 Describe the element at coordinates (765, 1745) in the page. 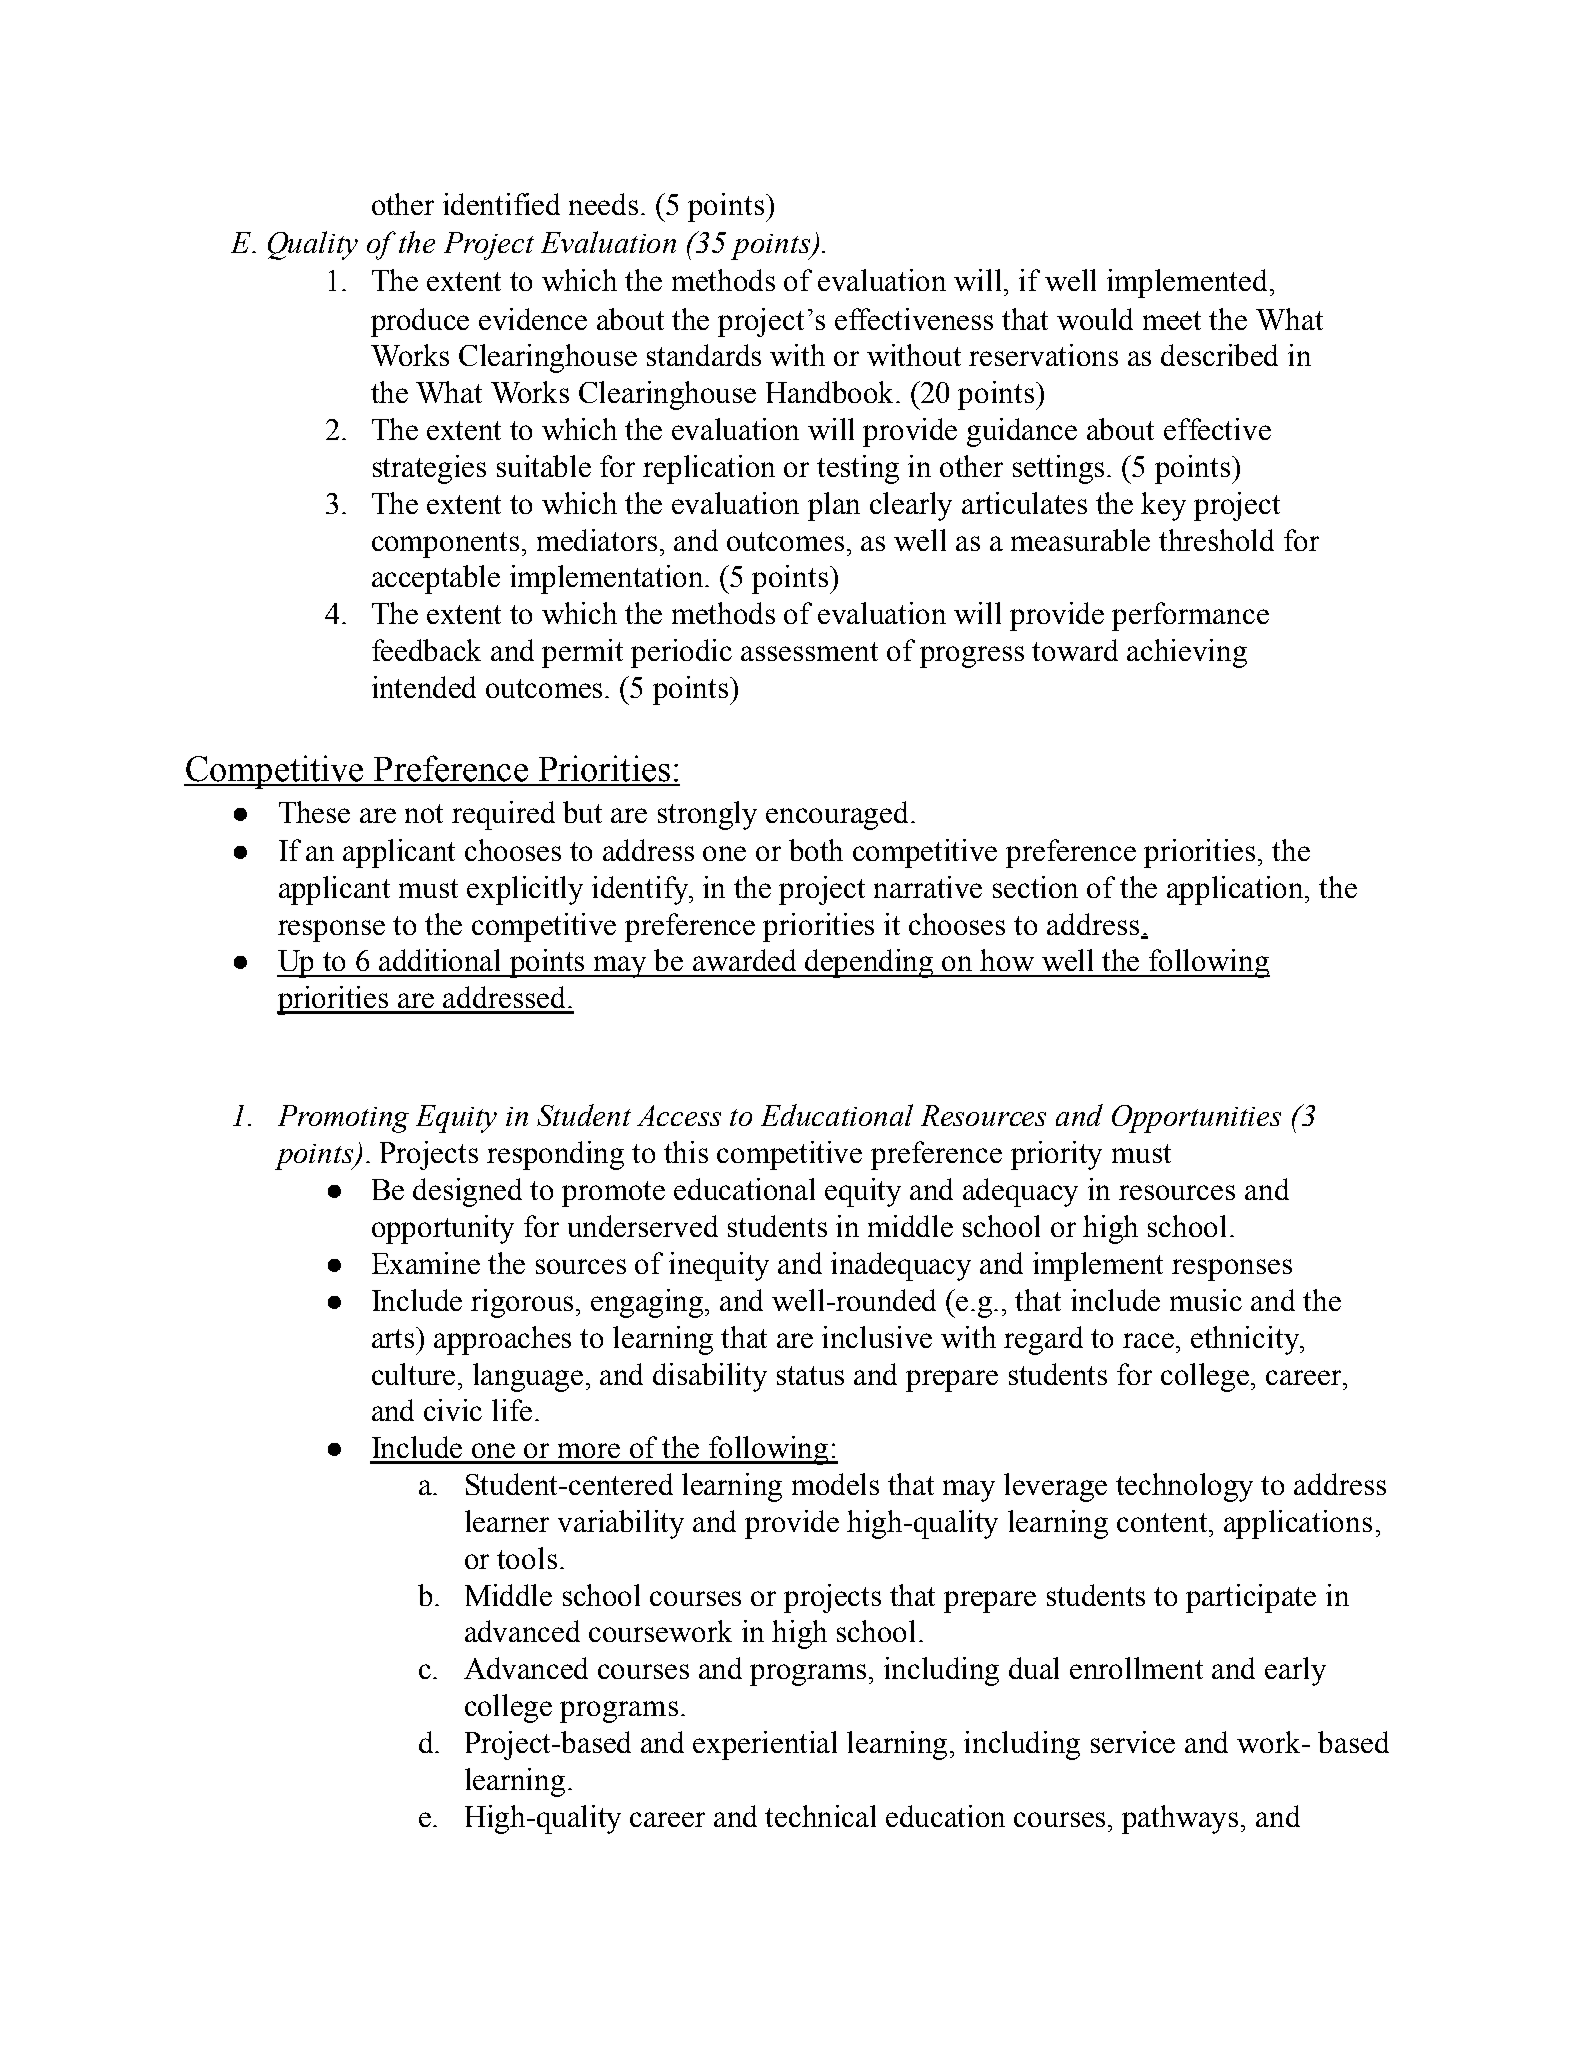

I see `experiential` at that location.
